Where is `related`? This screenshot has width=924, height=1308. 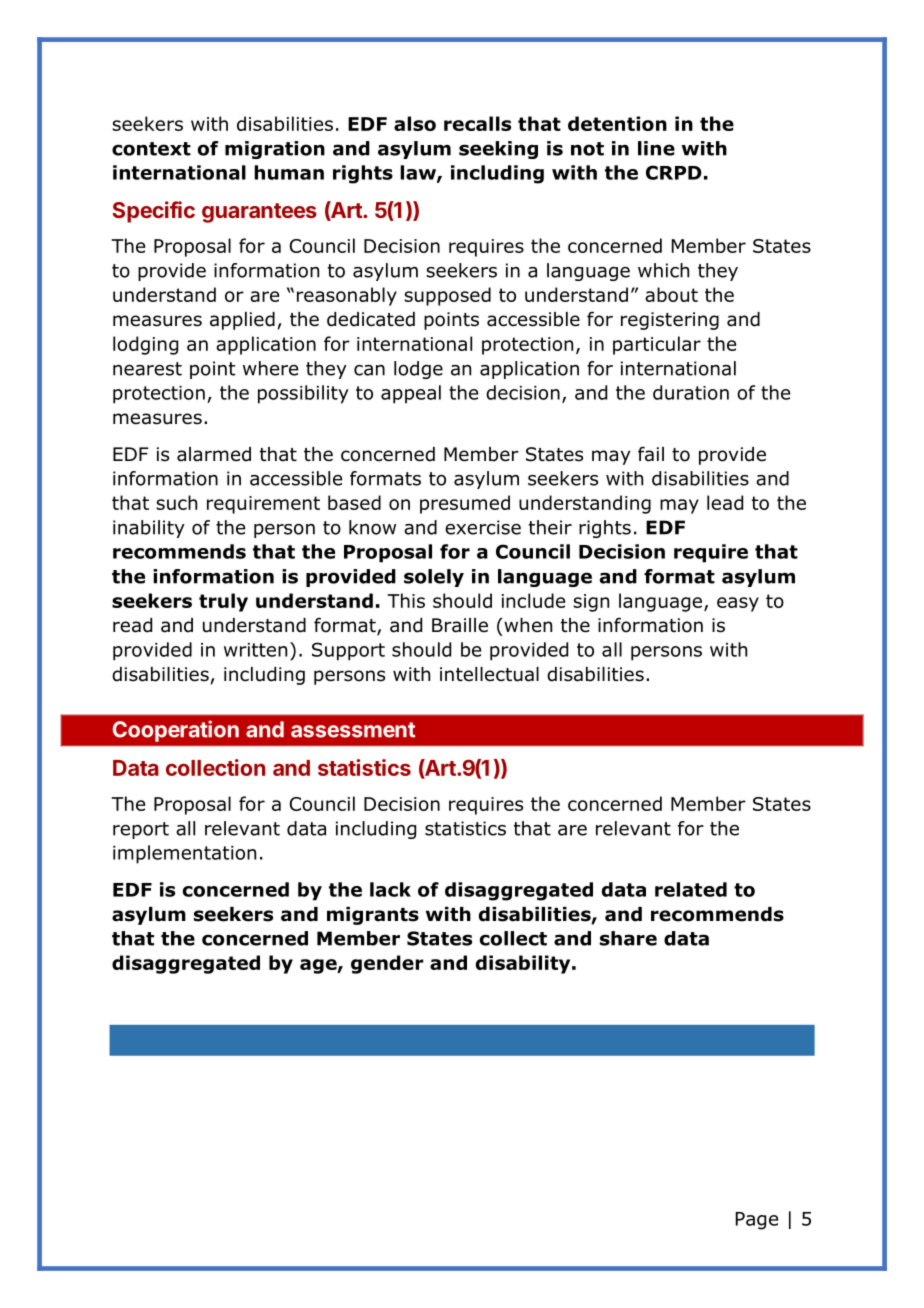 related is located at coordinates (691, 889).
